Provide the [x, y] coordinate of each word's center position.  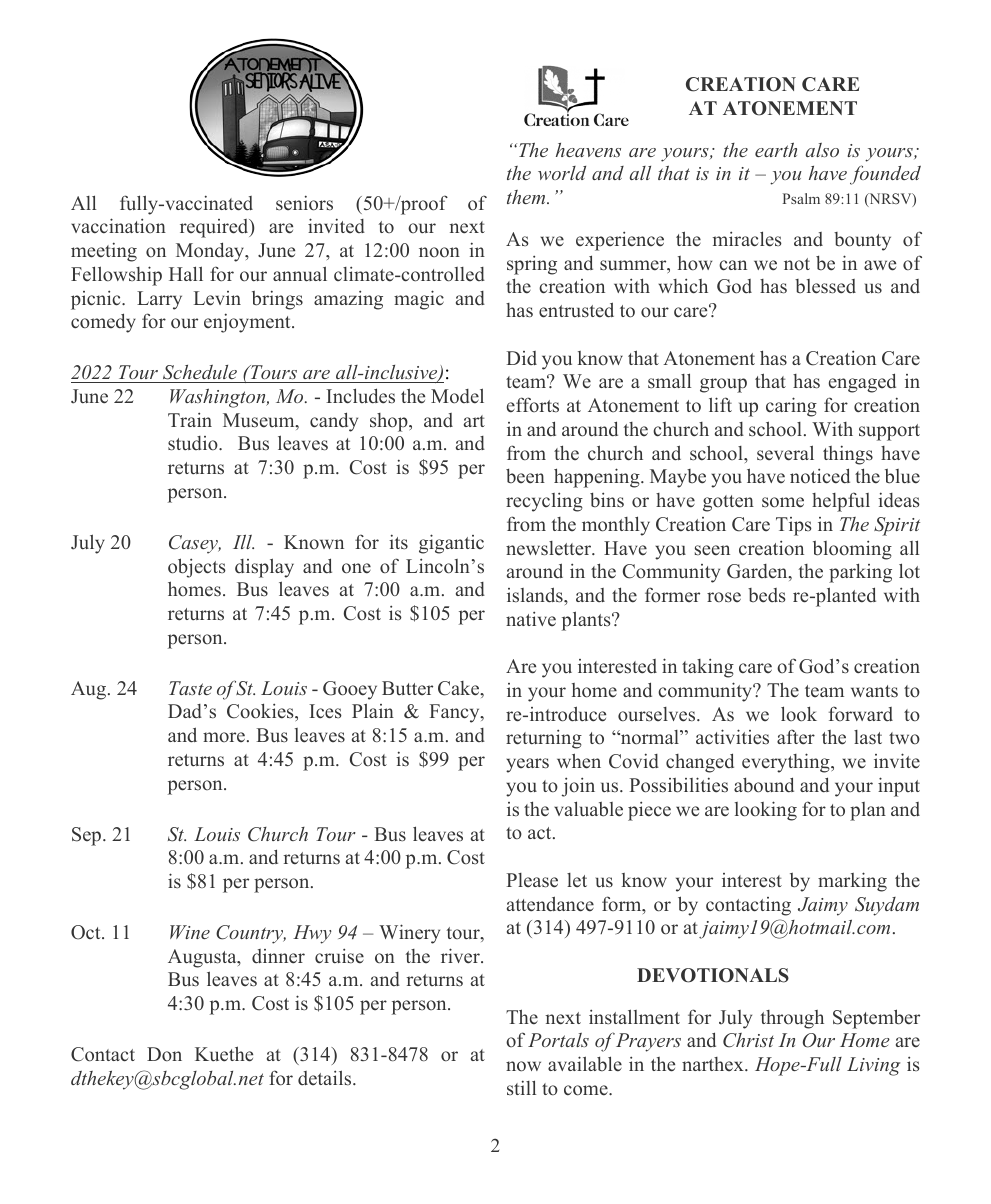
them [527, 197]
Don [164, 1054]
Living [873, 1066]
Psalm [801, 198]
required [215, 228]
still [521, 1087]
